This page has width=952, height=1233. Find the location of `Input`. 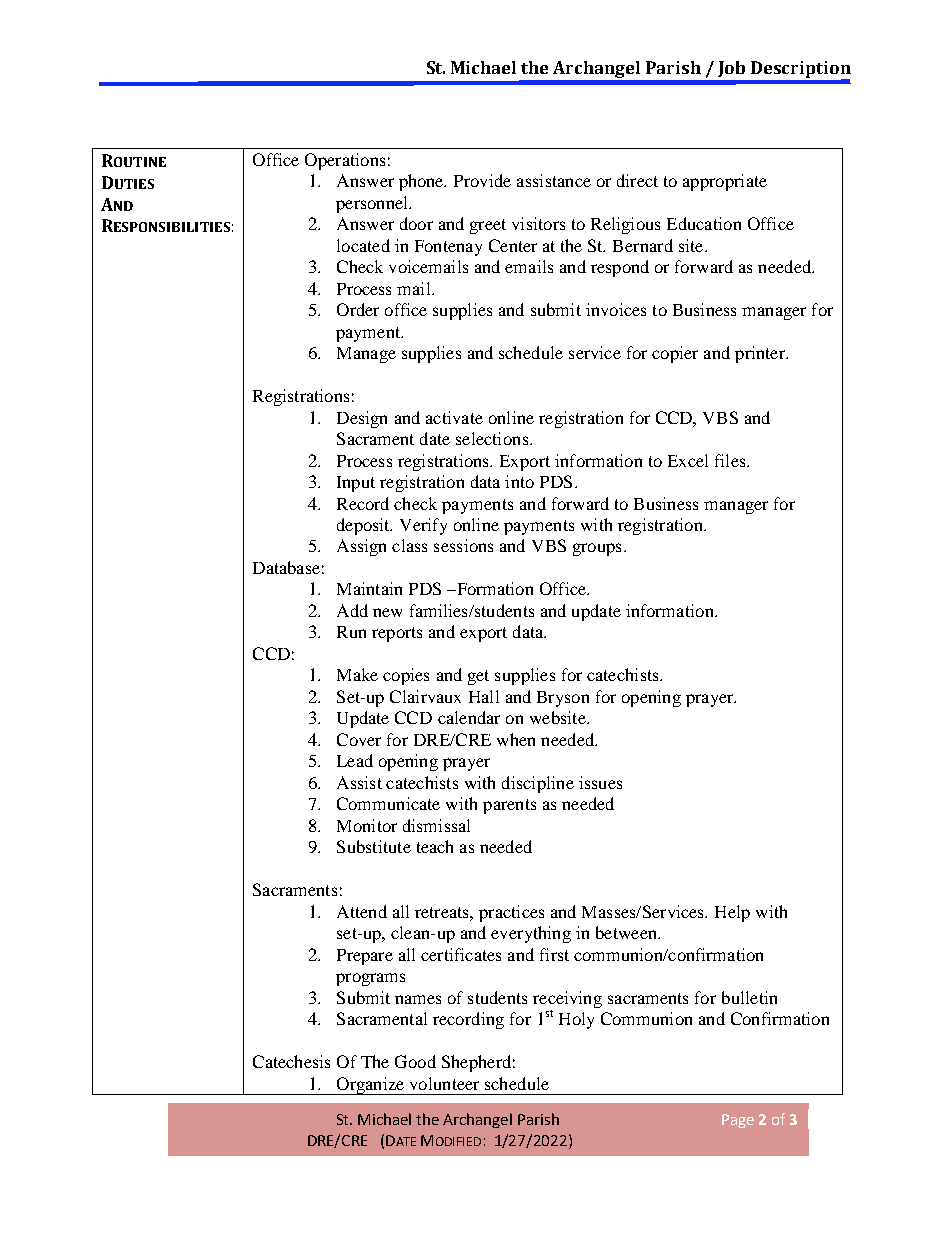

Input is located at coordinates (356, 484).
